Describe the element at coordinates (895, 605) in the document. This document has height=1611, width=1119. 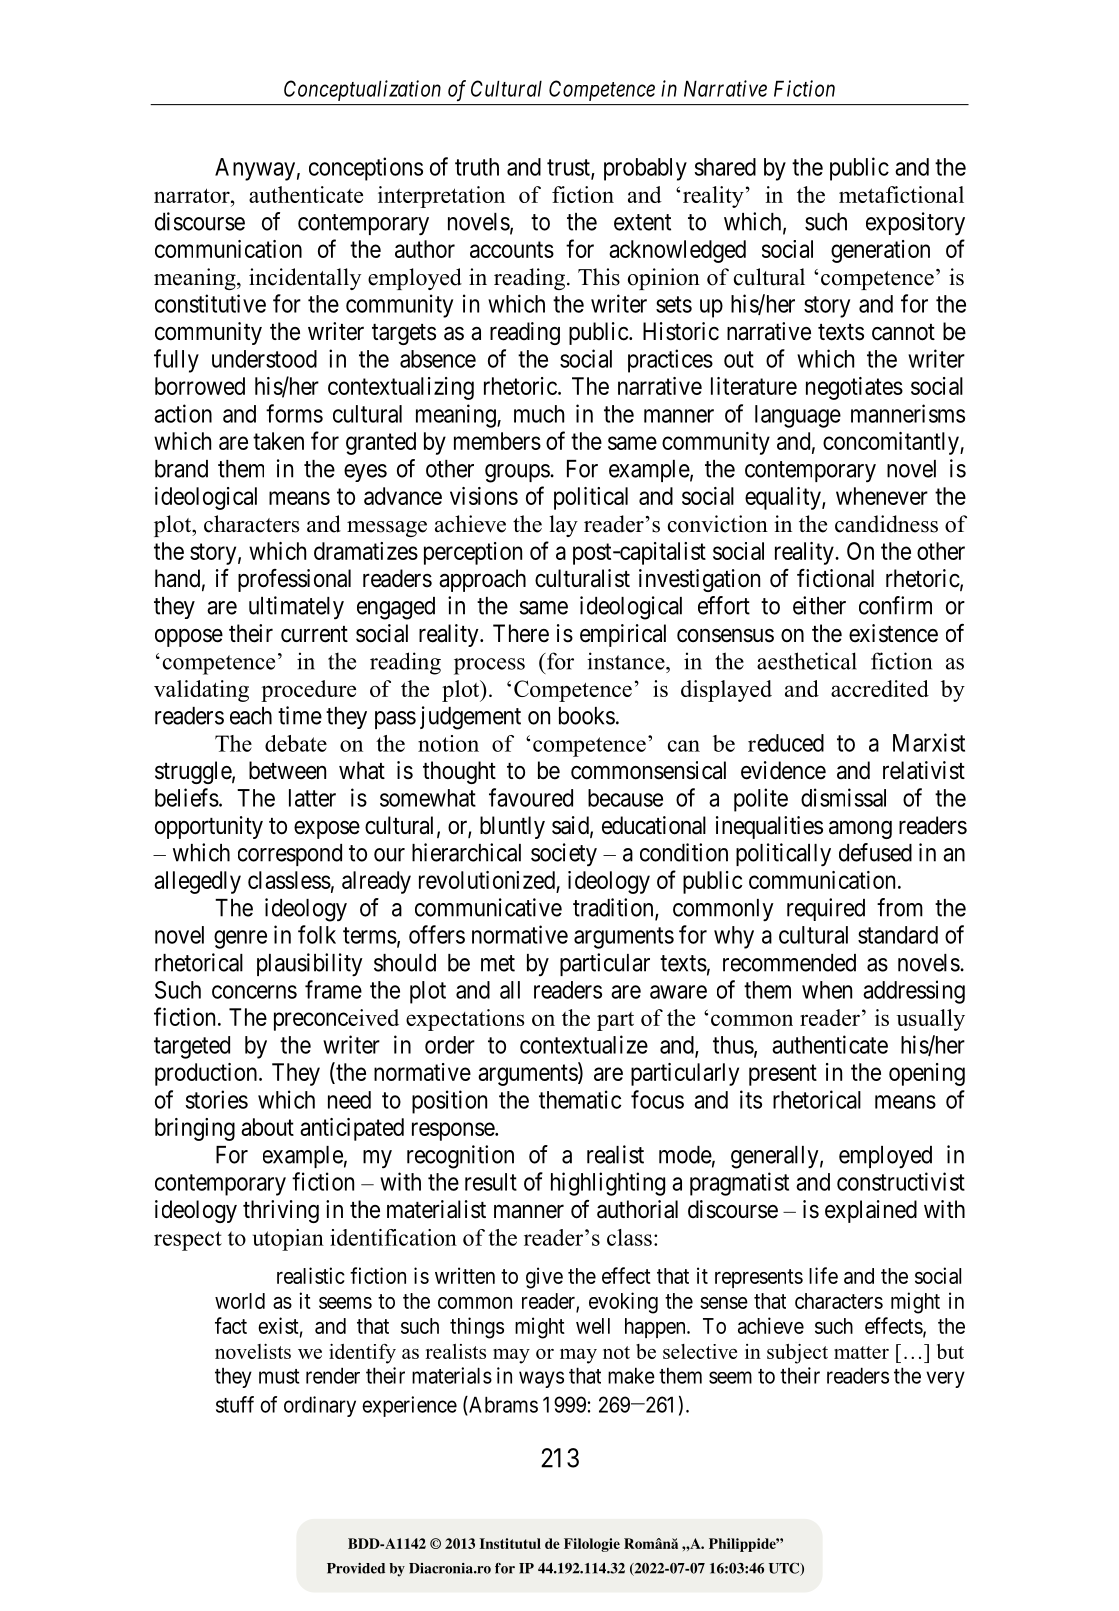
I see `confirm` at that location.
